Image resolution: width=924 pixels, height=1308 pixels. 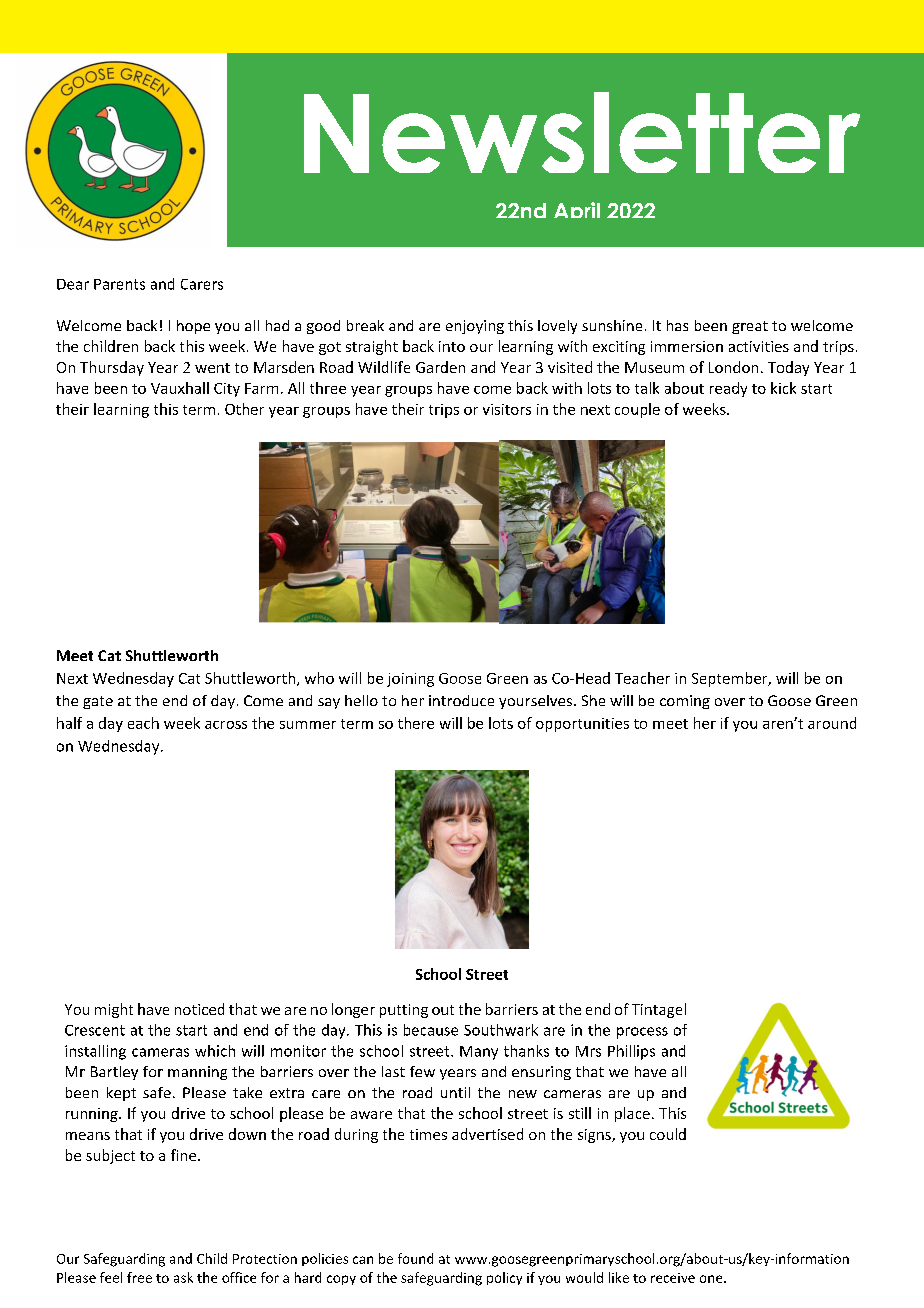 I want to click on Newsletter, so click(x=582, y=132).
